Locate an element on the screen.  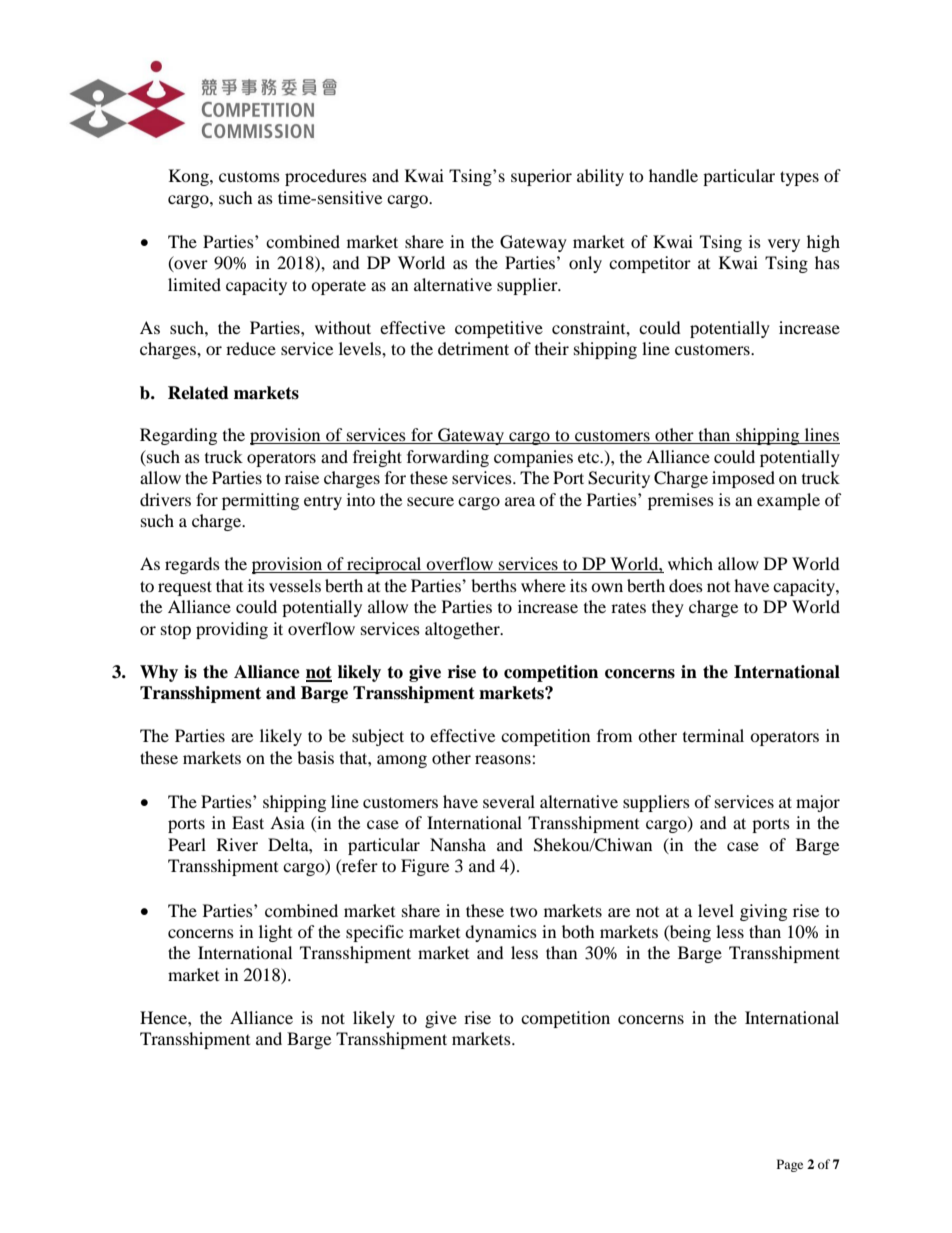
permitting is located at coordinates (260, 501).
